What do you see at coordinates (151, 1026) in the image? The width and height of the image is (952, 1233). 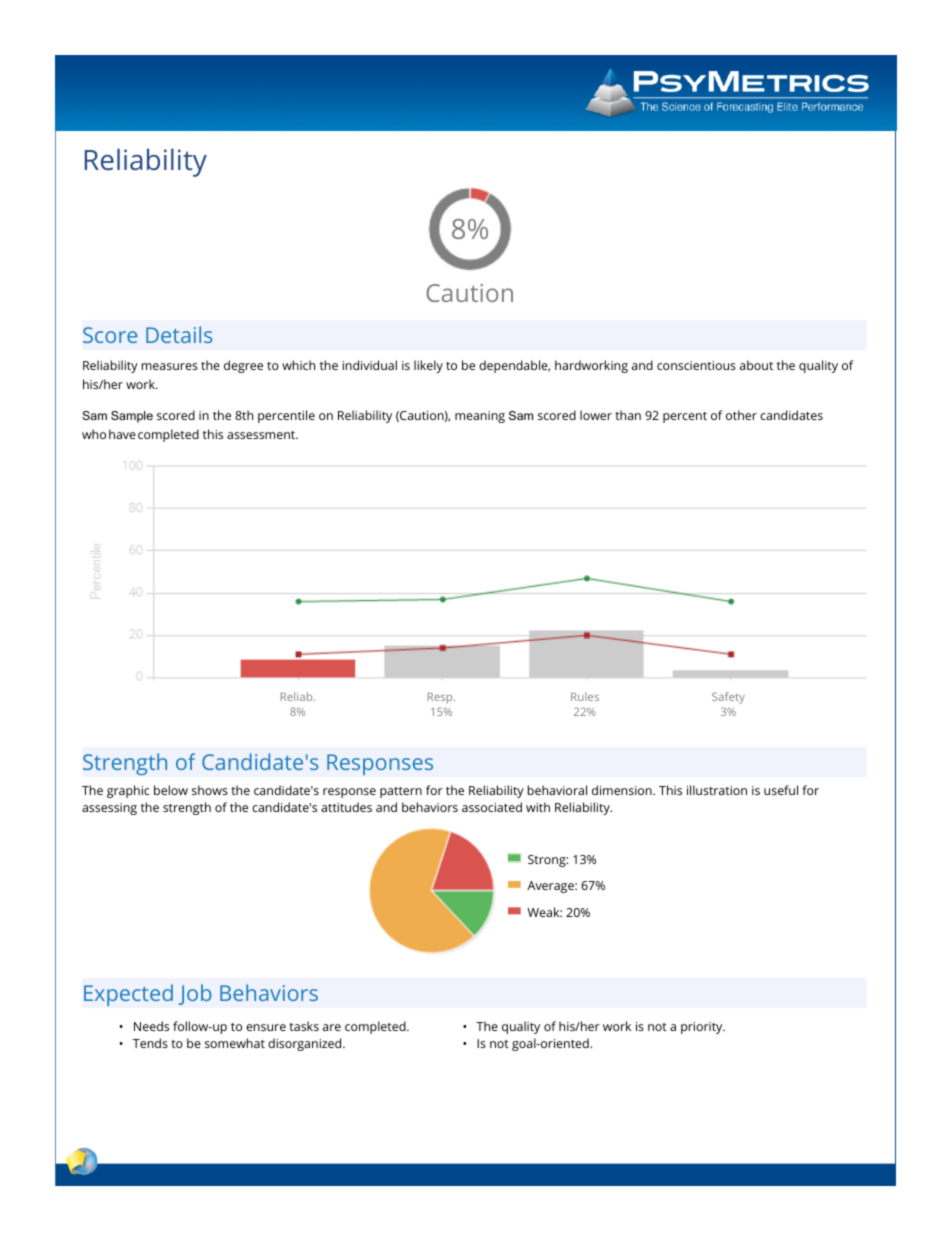 I see `Needs` at bounding box center [151, 1026].
